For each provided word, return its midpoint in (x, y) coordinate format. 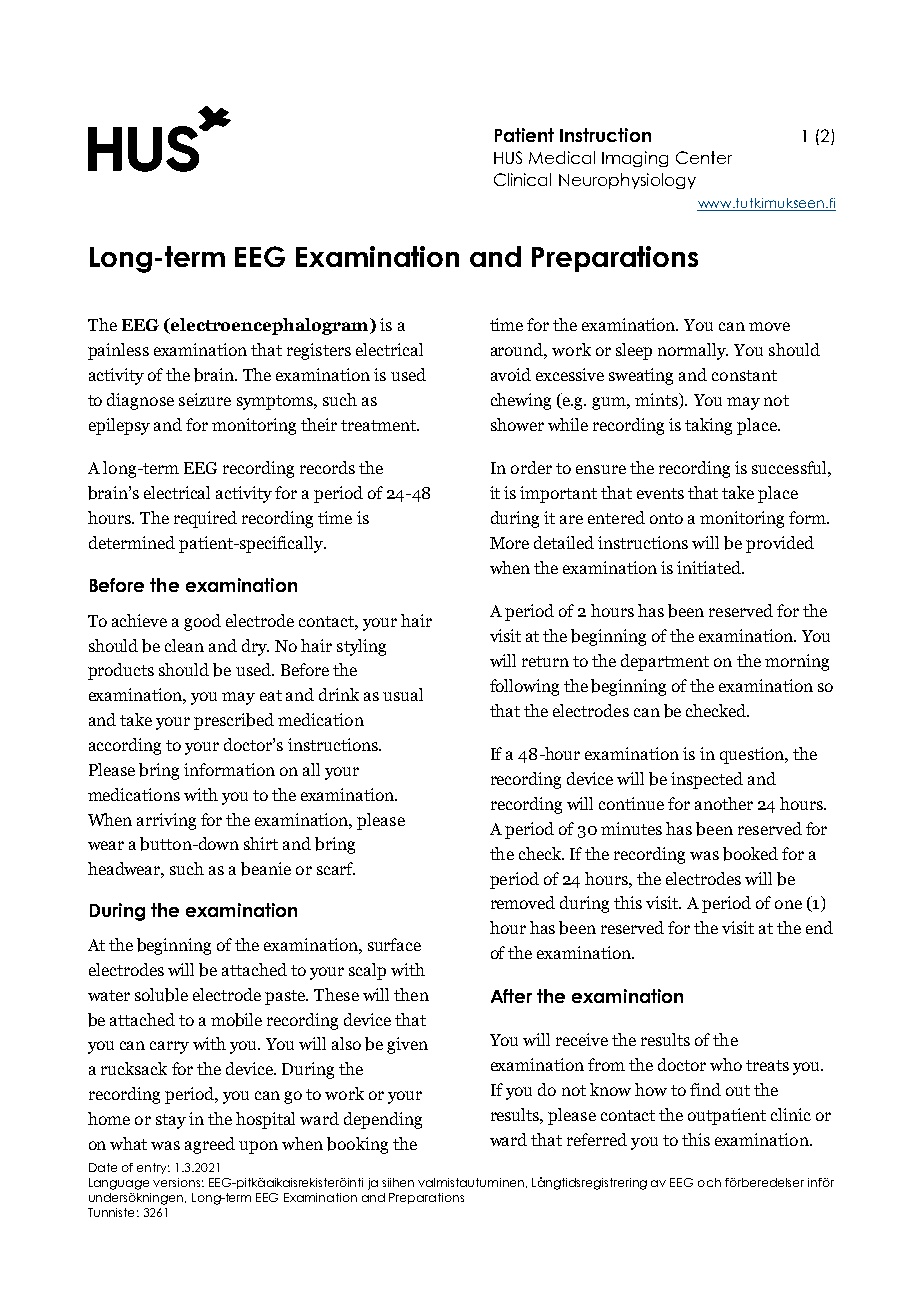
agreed (210, 1145)
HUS (508, 157)
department (665, 662)
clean (184, 645)
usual (403, 694)
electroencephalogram (270, 326)
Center (704, 157)
